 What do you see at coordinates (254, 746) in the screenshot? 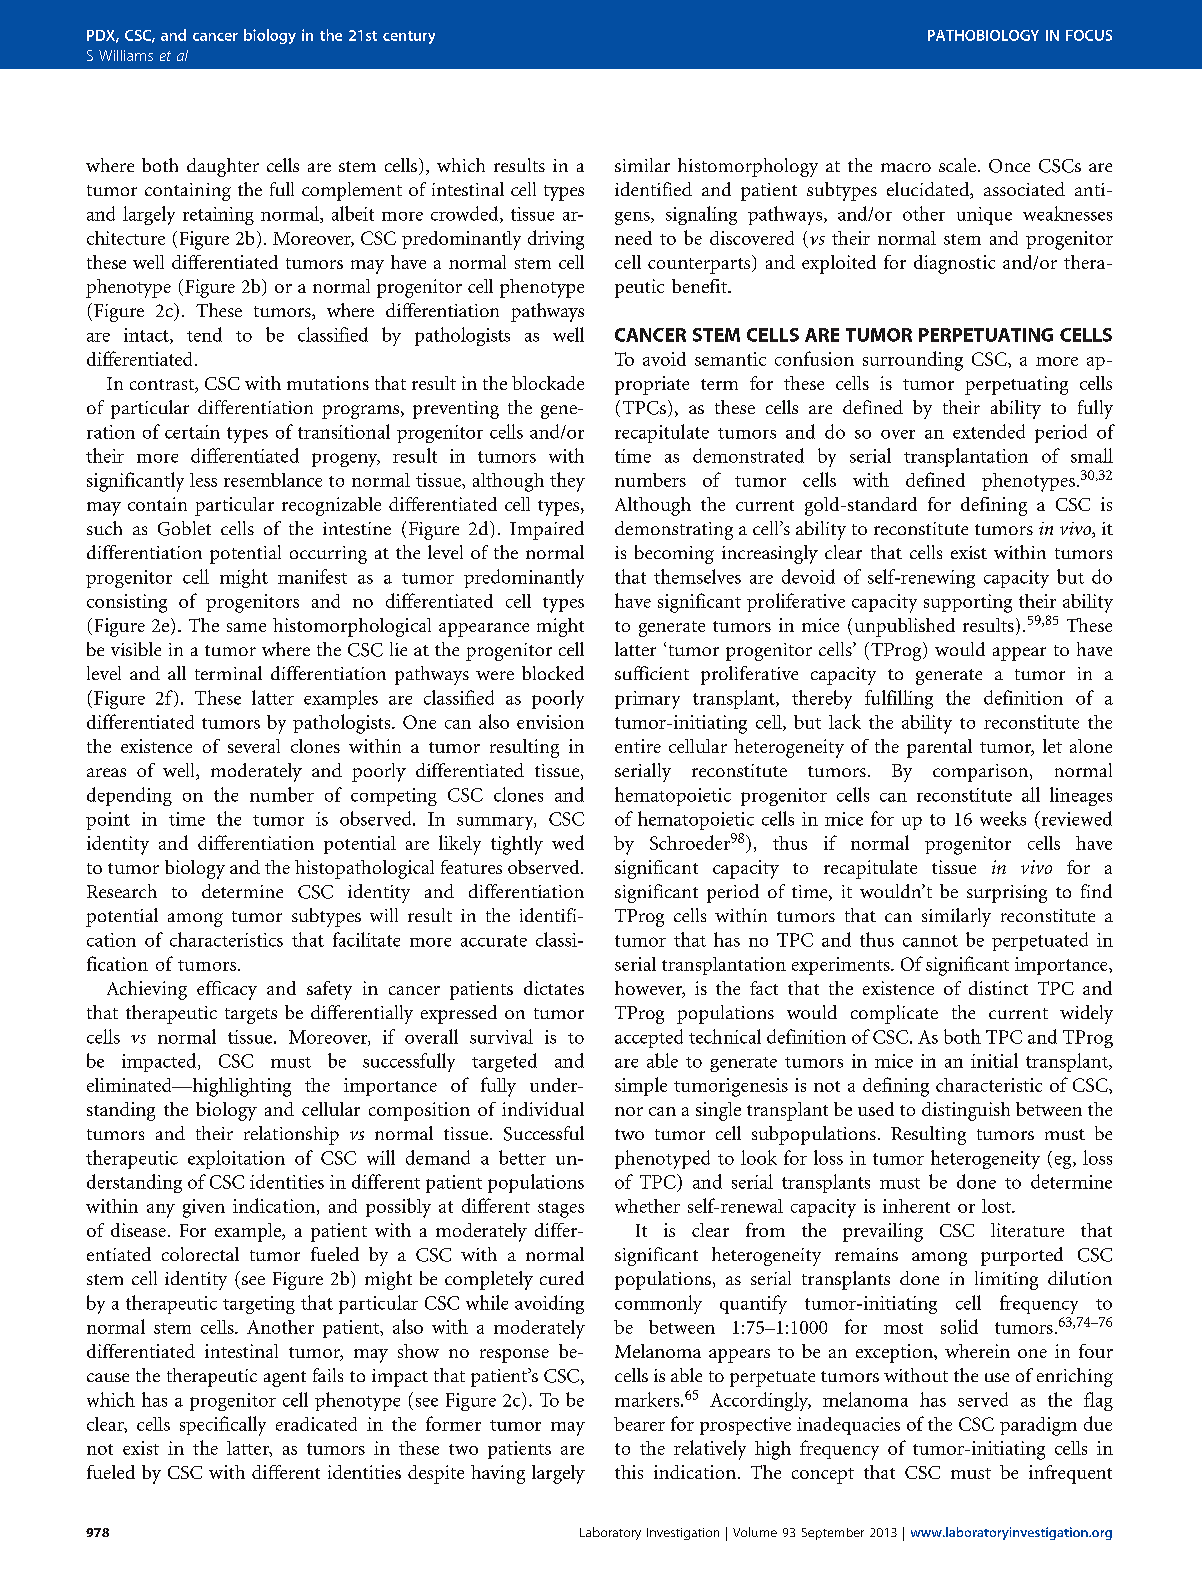
I see `several` at bounding box center [254, 746].
